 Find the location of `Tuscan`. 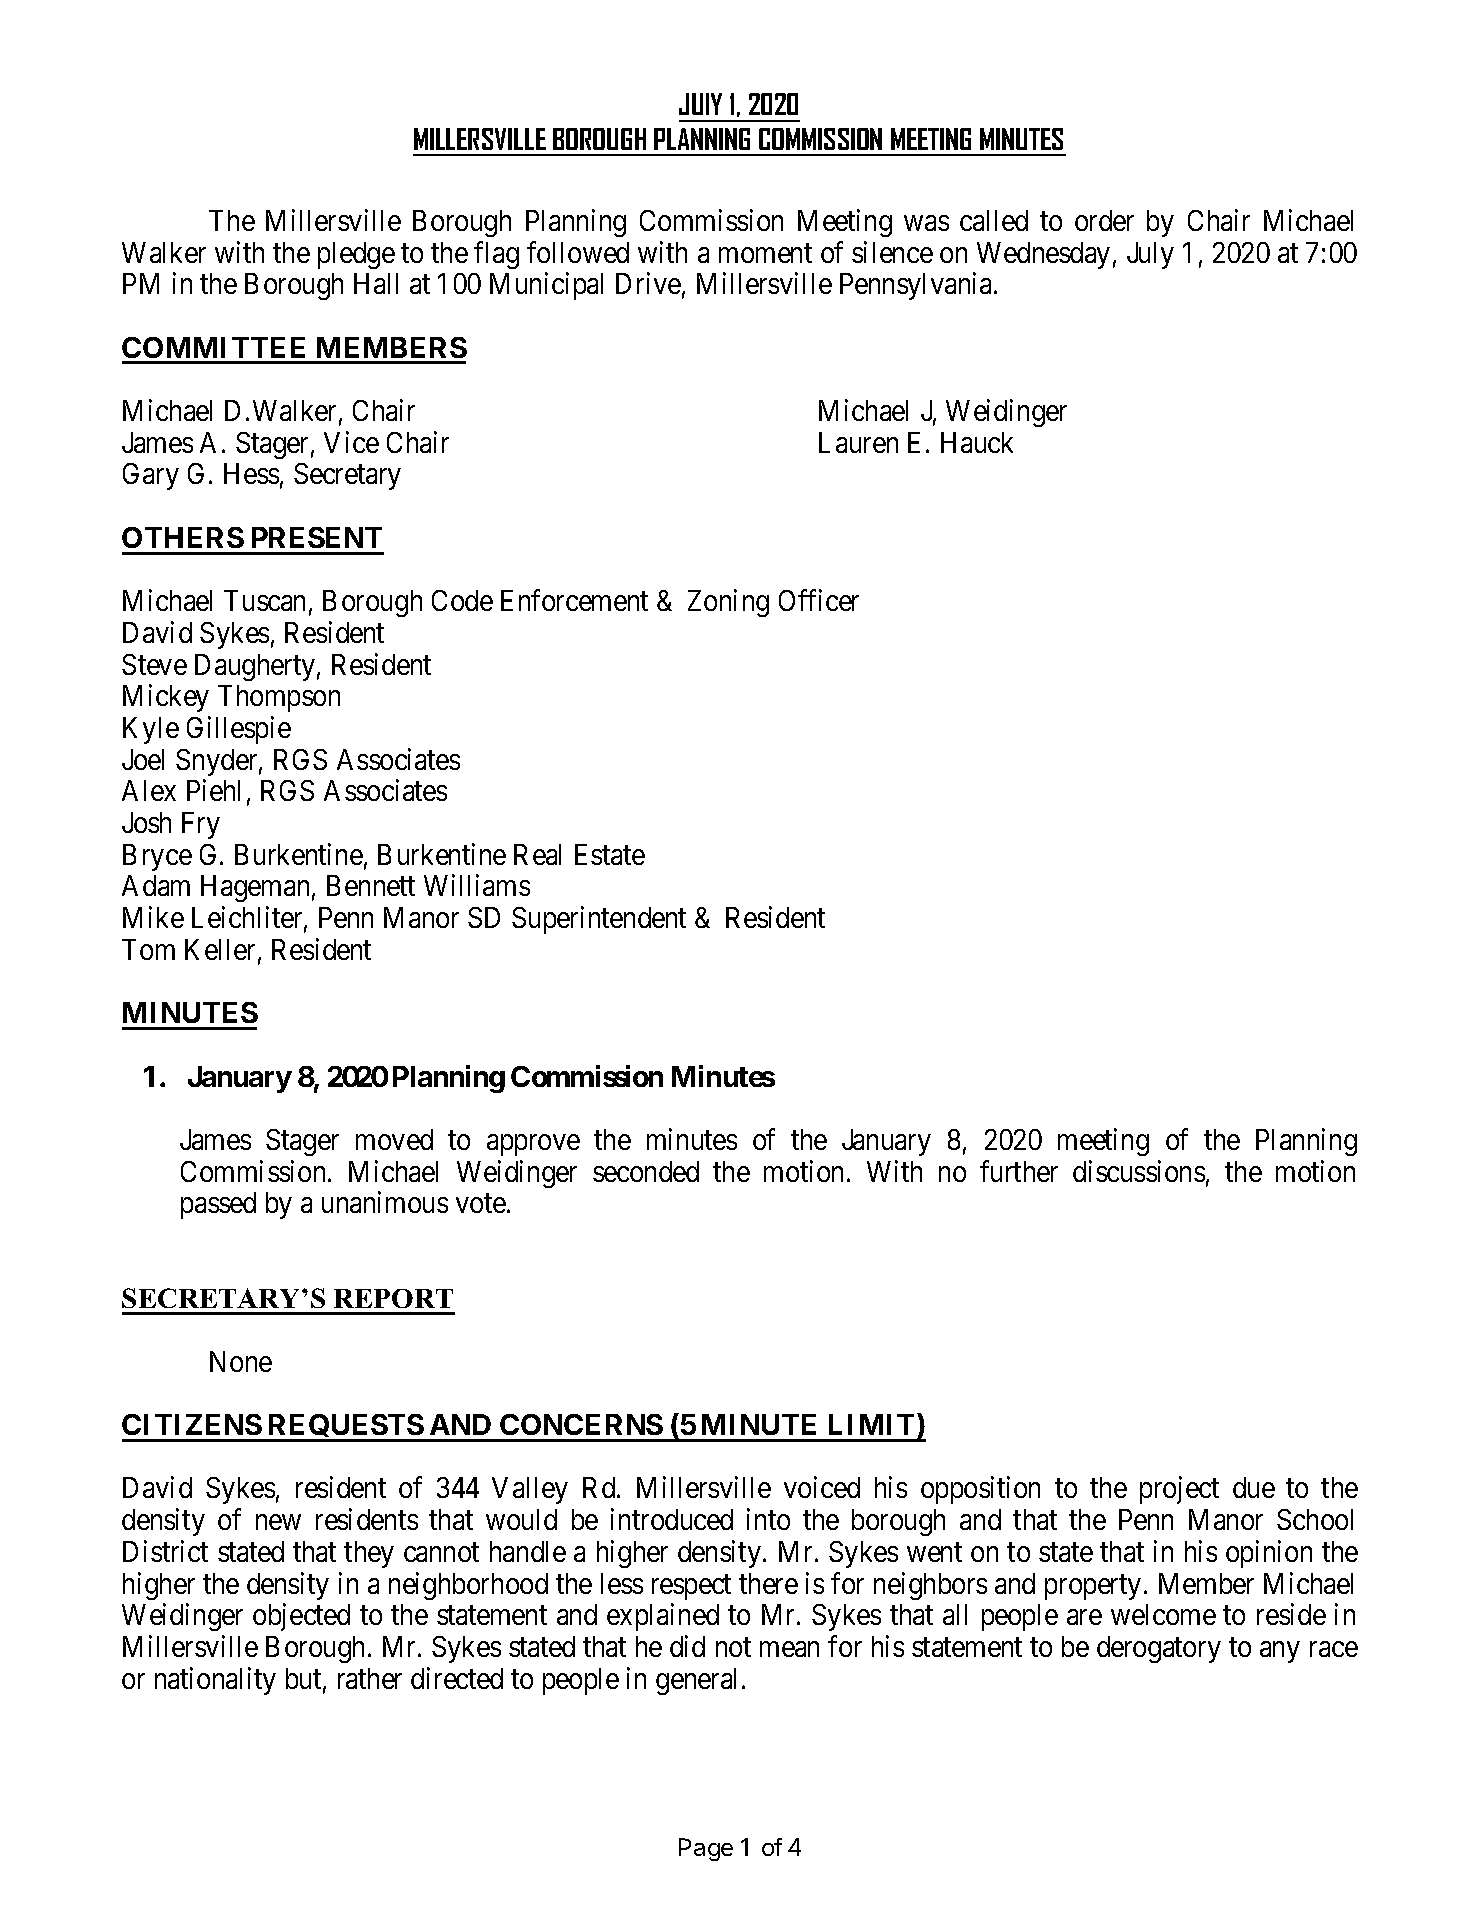

Tuscan is located at coordinates (264, 600).
